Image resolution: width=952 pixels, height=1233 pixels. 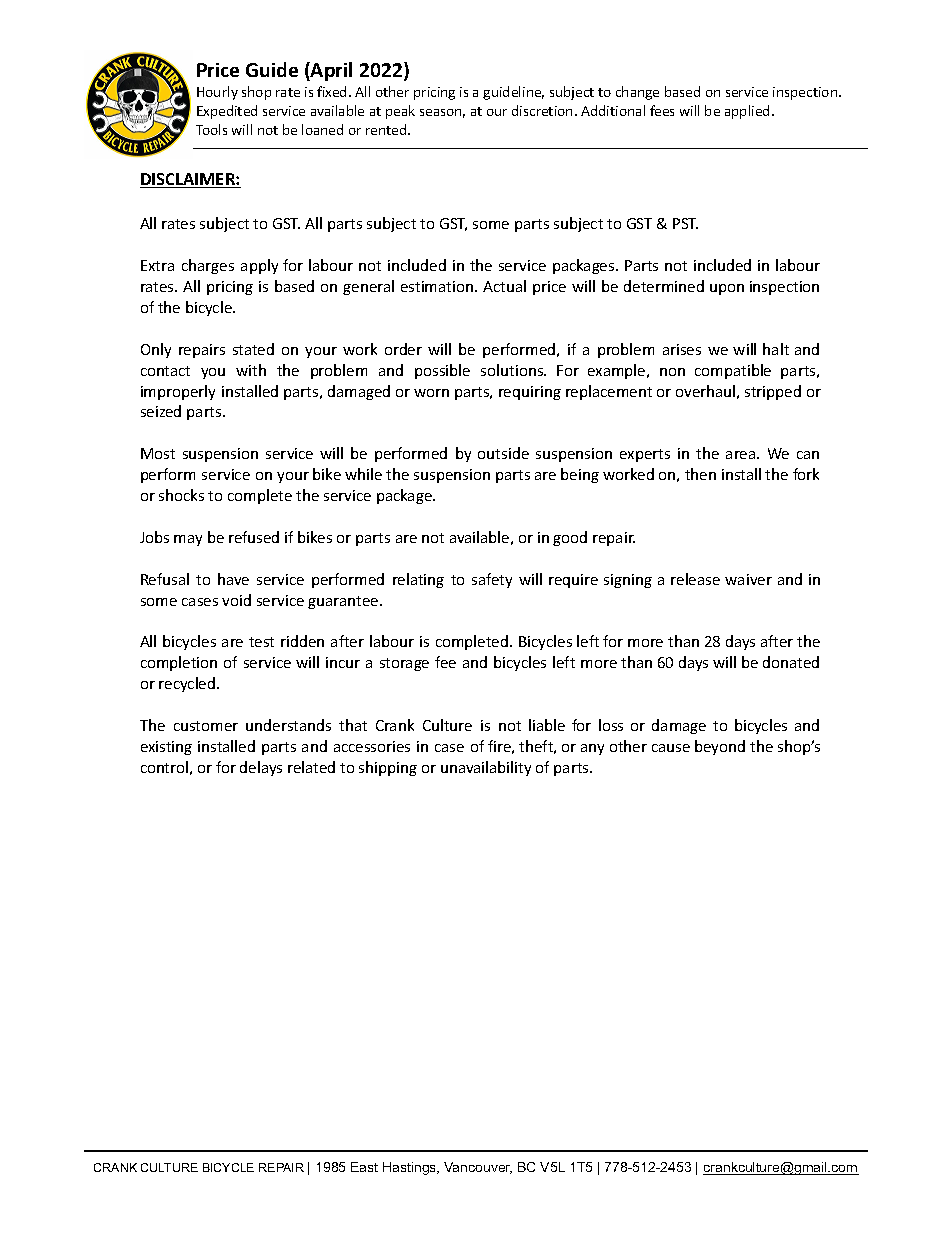 What do you see at coordinates (478, 1168) in the page?
I see `Vancouver` at bounding box center [478, 1168].
